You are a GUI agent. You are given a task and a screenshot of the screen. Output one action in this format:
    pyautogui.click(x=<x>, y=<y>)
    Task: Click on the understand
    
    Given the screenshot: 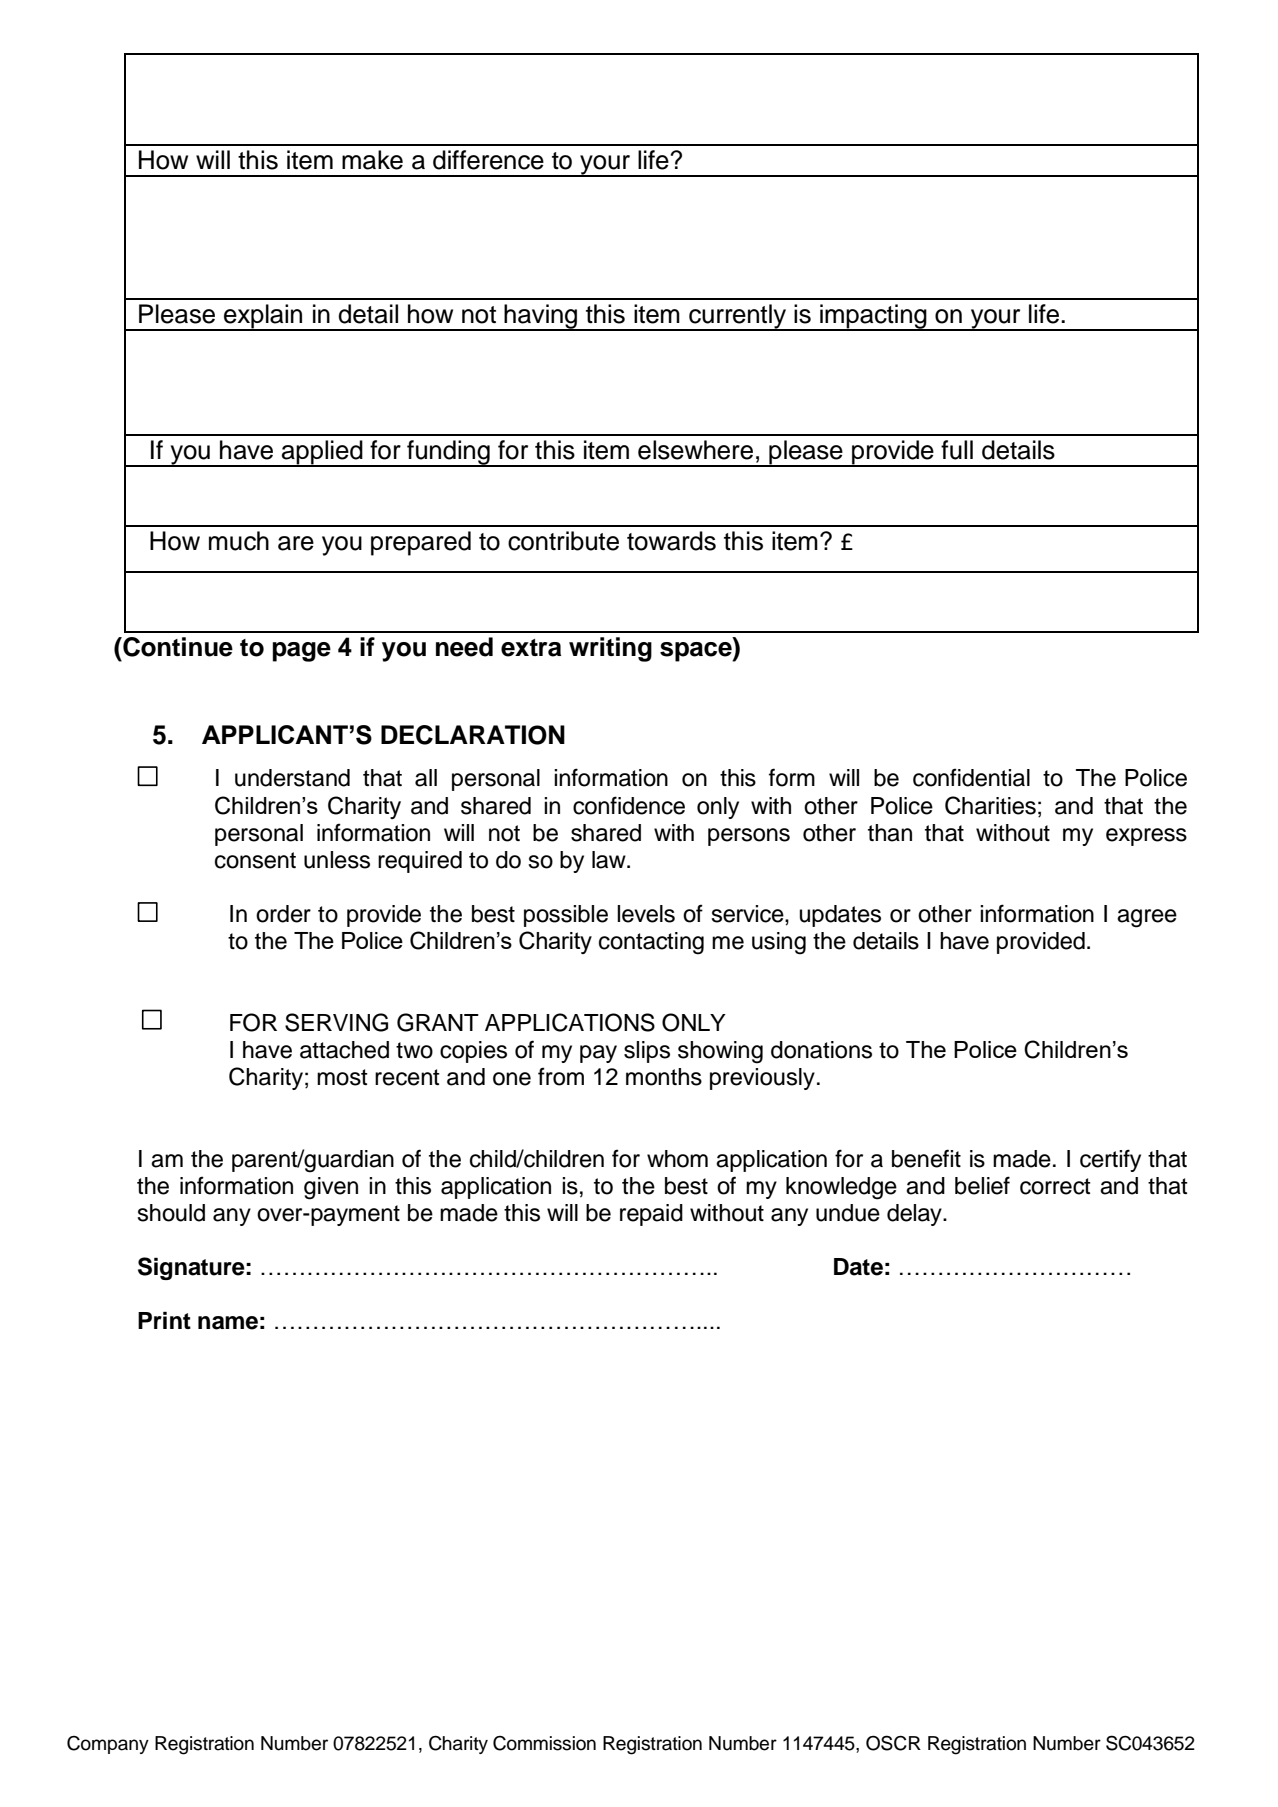 What is the action you would take?
    pyautogui.click(x=292, y=778)
